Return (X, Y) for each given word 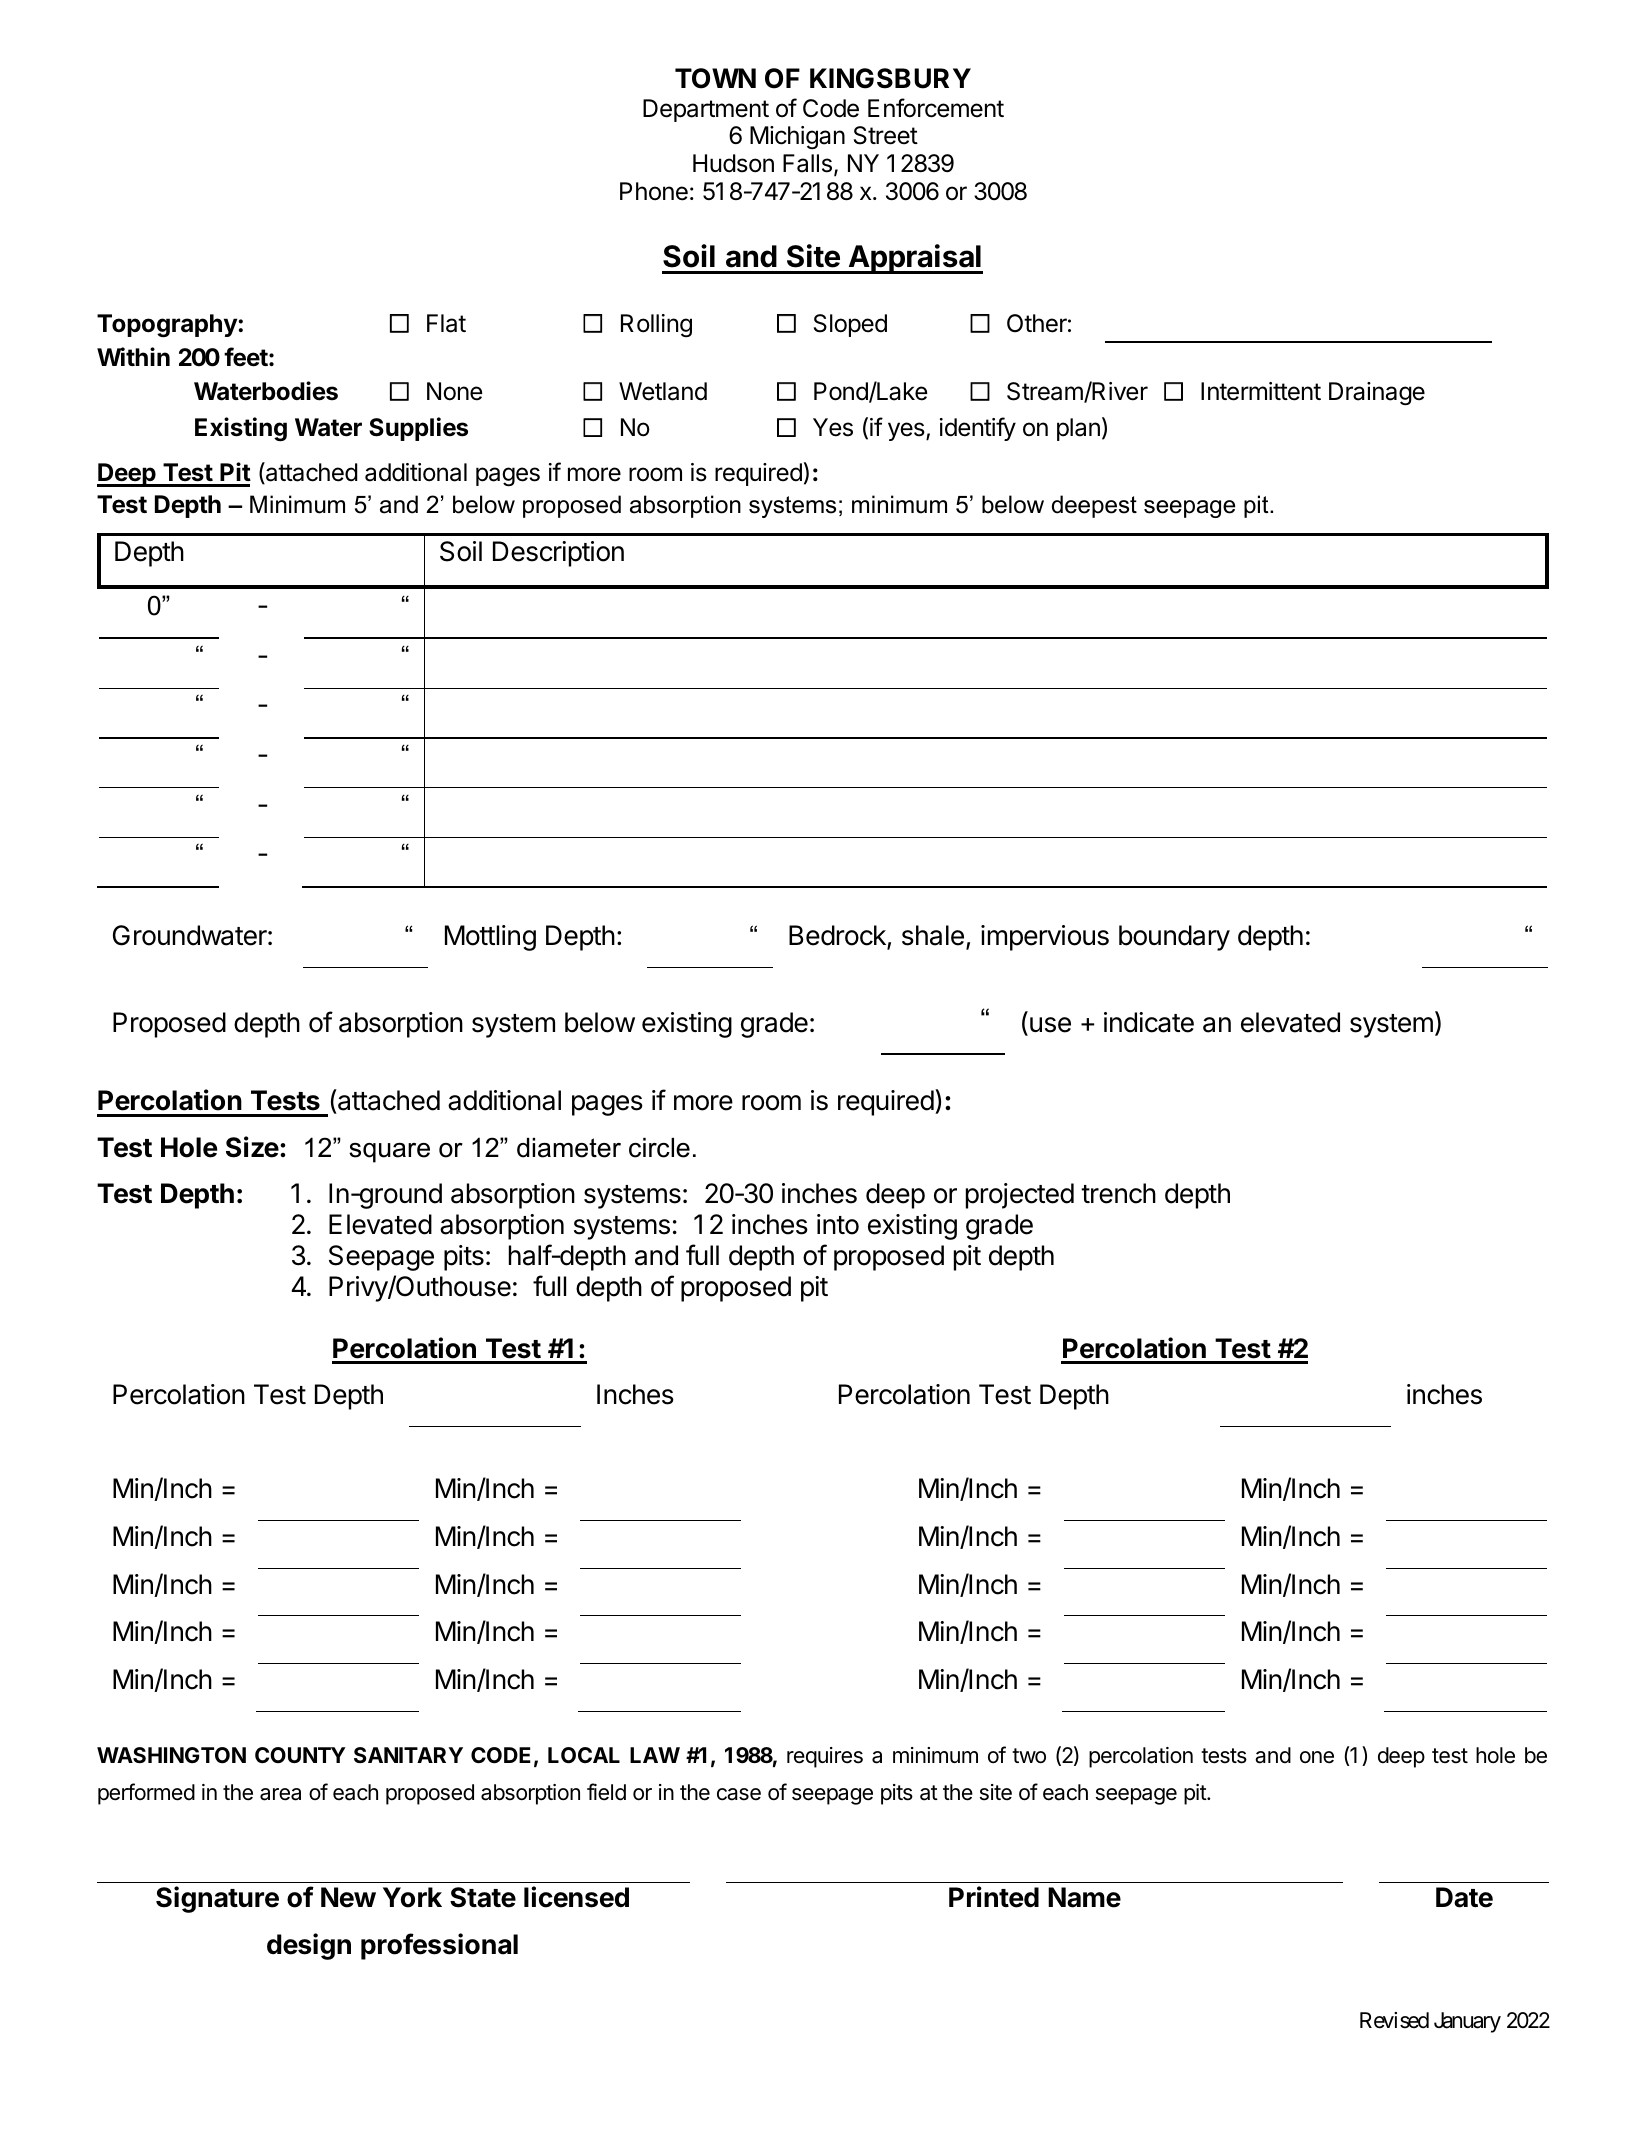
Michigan (797, 138)
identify (978, 429)
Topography (168, 326)
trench (1118, 1193)
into (838, 1224)
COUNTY (300, 1755)
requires (825, 1757)
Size (252, 1147)
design (309, 1946)
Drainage (1377, 394)
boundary (1174, 938)
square (389, 1153)
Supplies (418, 429)
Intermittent (1261, 391)
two (1029, 1756)
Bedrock (838, 937)
